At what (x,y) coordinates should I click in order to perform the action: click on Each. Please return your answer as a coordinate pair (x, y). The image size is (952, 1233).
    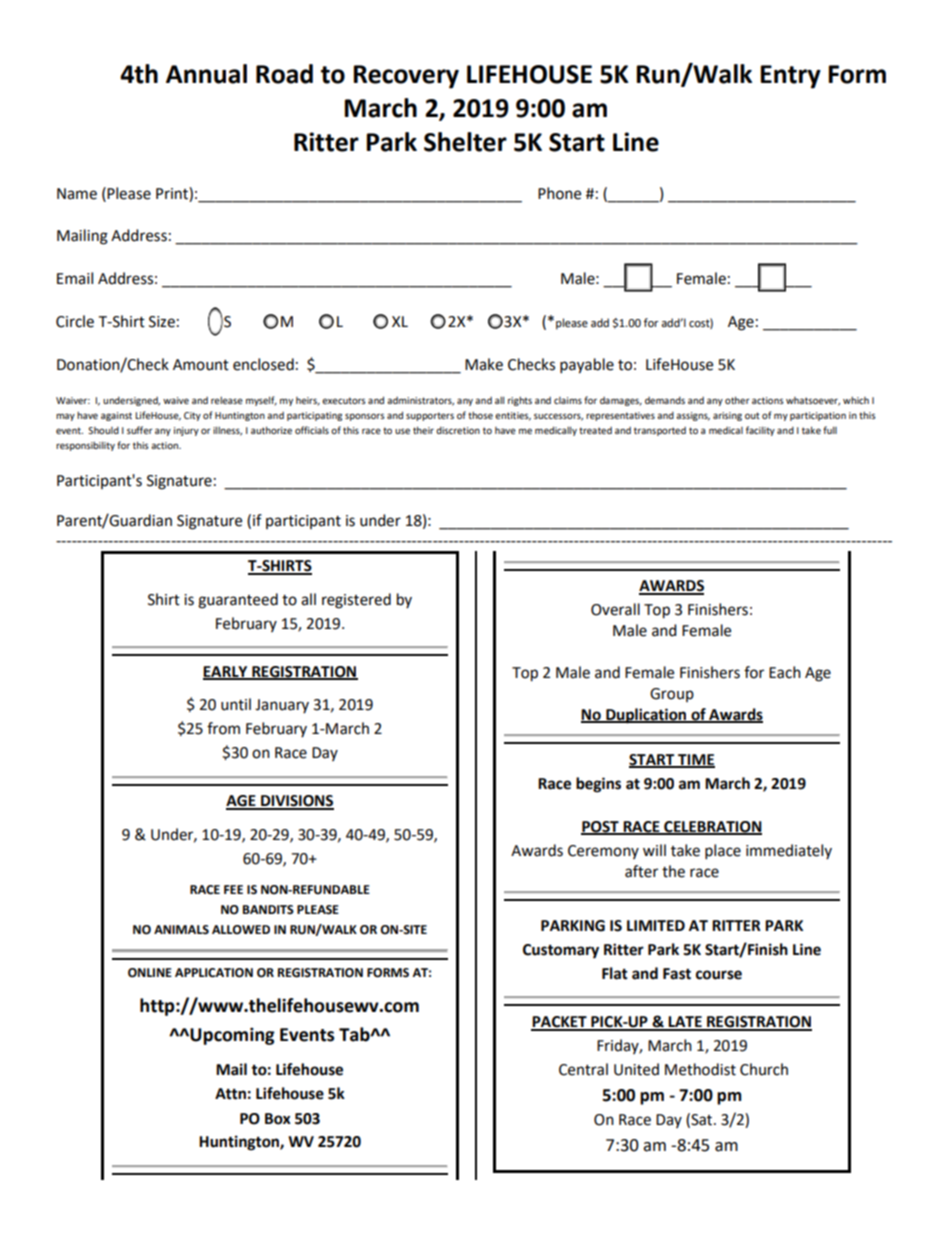
    Looking at the image, I should click on (785, 672).
